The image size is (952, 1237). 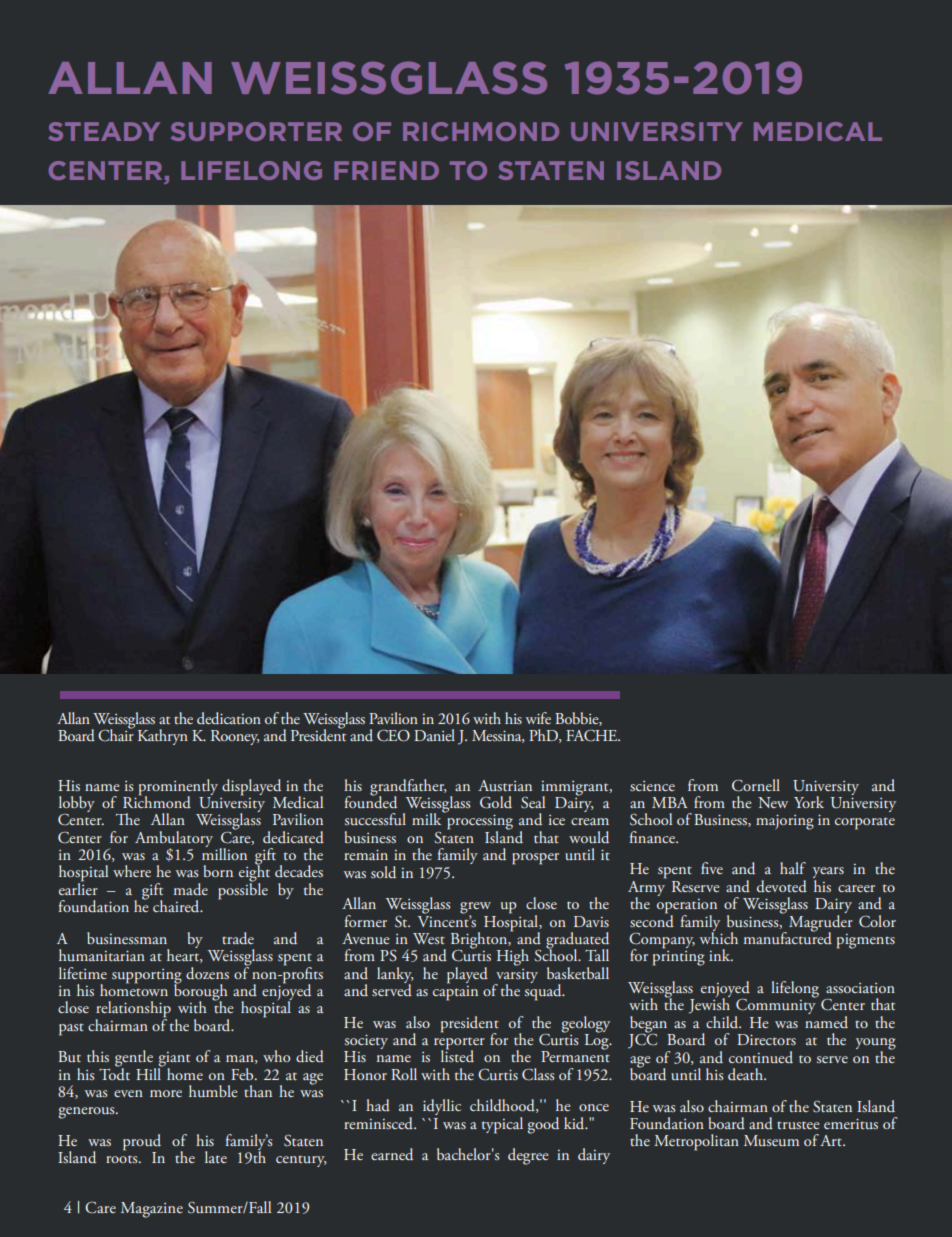 What do you see at coordinates (538, 718) in the screenshot?
I see `wife` at bounding box center [538, 718].
